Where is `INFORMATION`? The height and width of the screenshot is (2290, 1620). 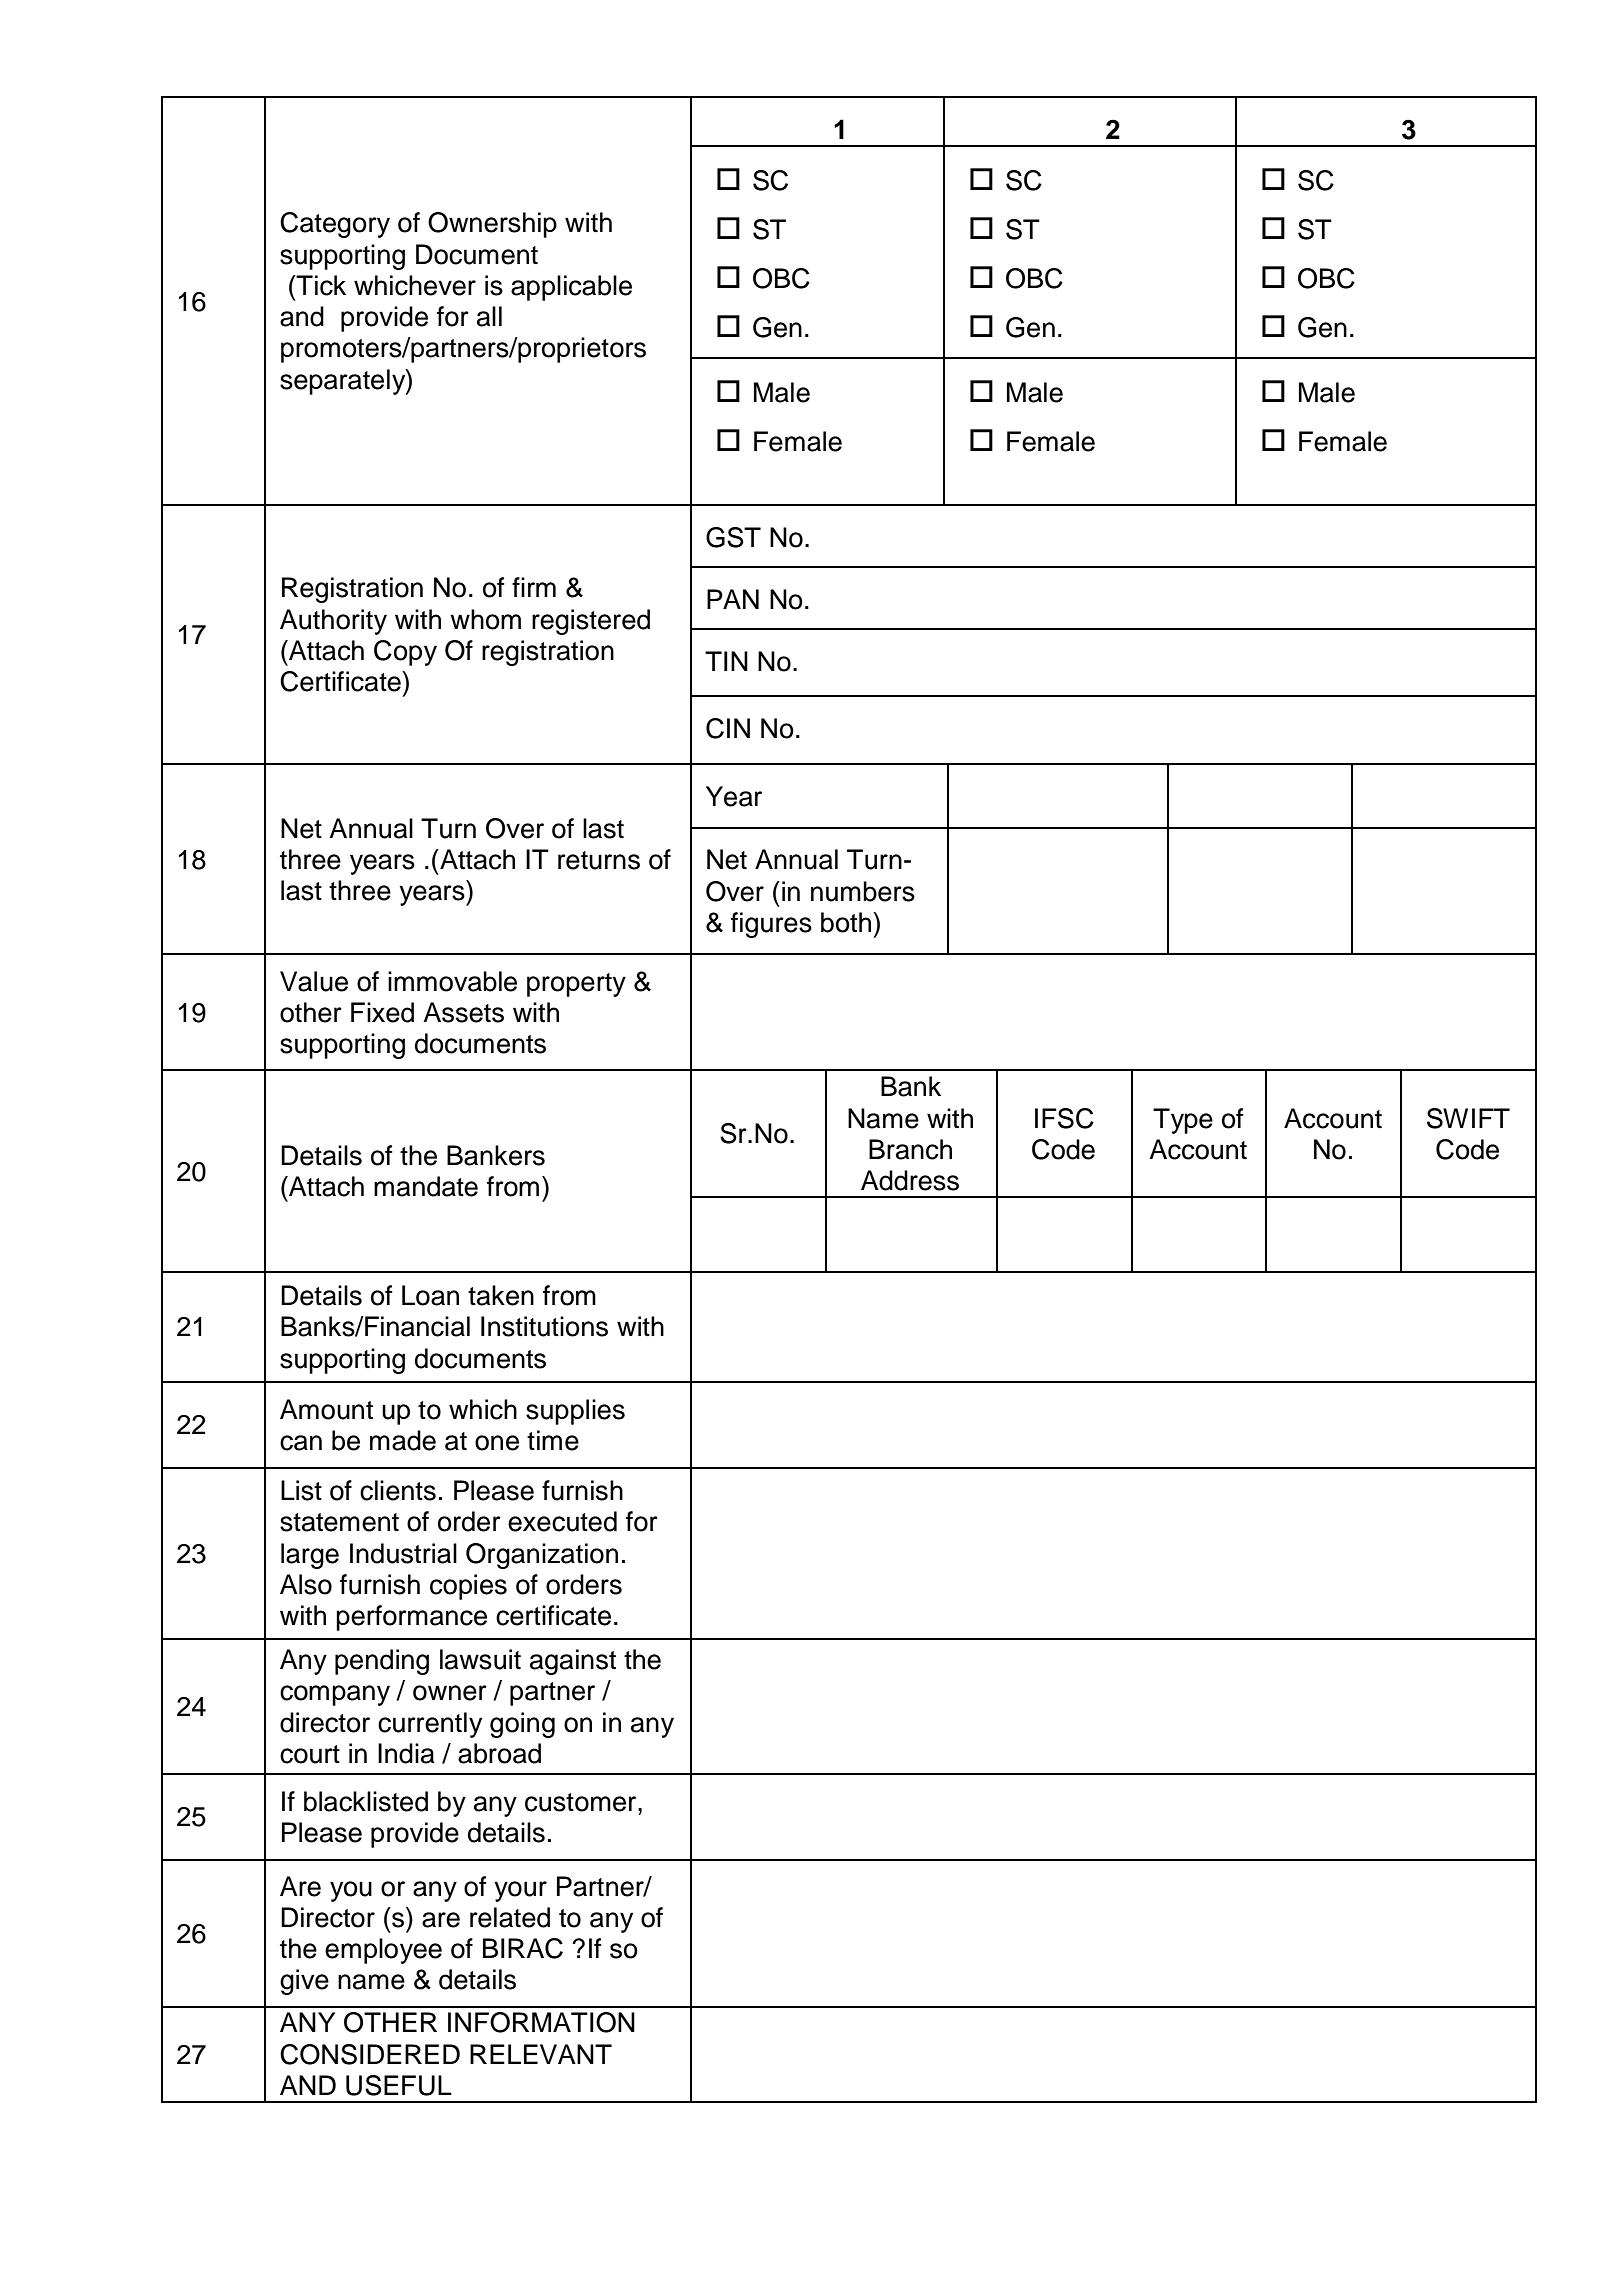
INFORMATION is located at coordinates (541, 2022).
